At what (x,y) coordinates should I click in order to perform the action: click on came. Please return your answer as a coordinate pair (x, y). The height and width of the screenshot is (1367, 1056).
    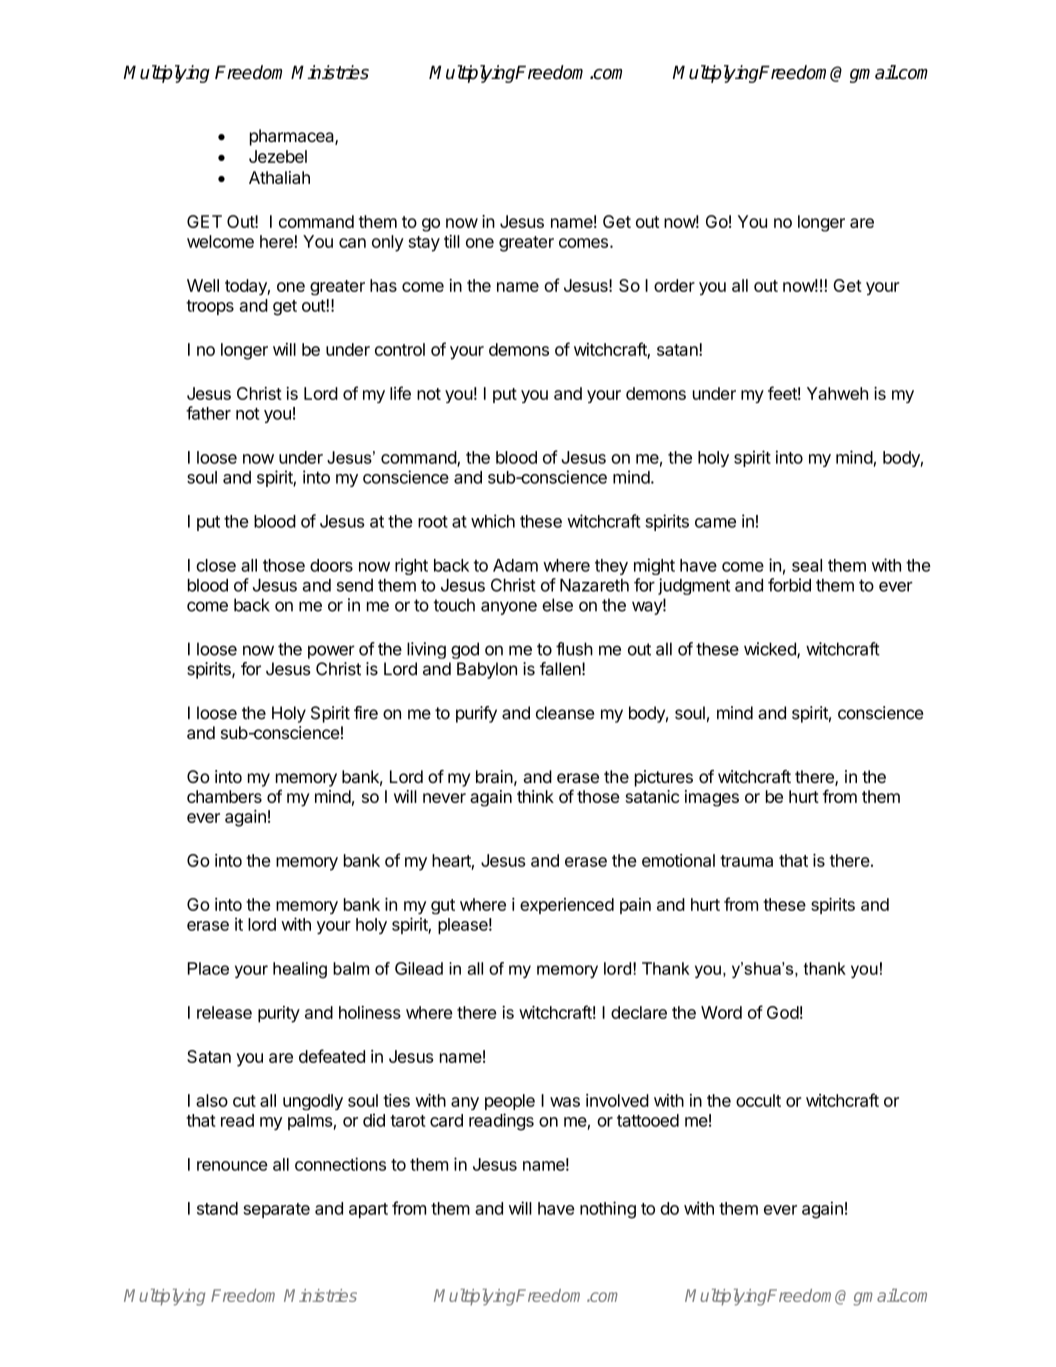
    Looking at the image, I should click on (715, 523).
